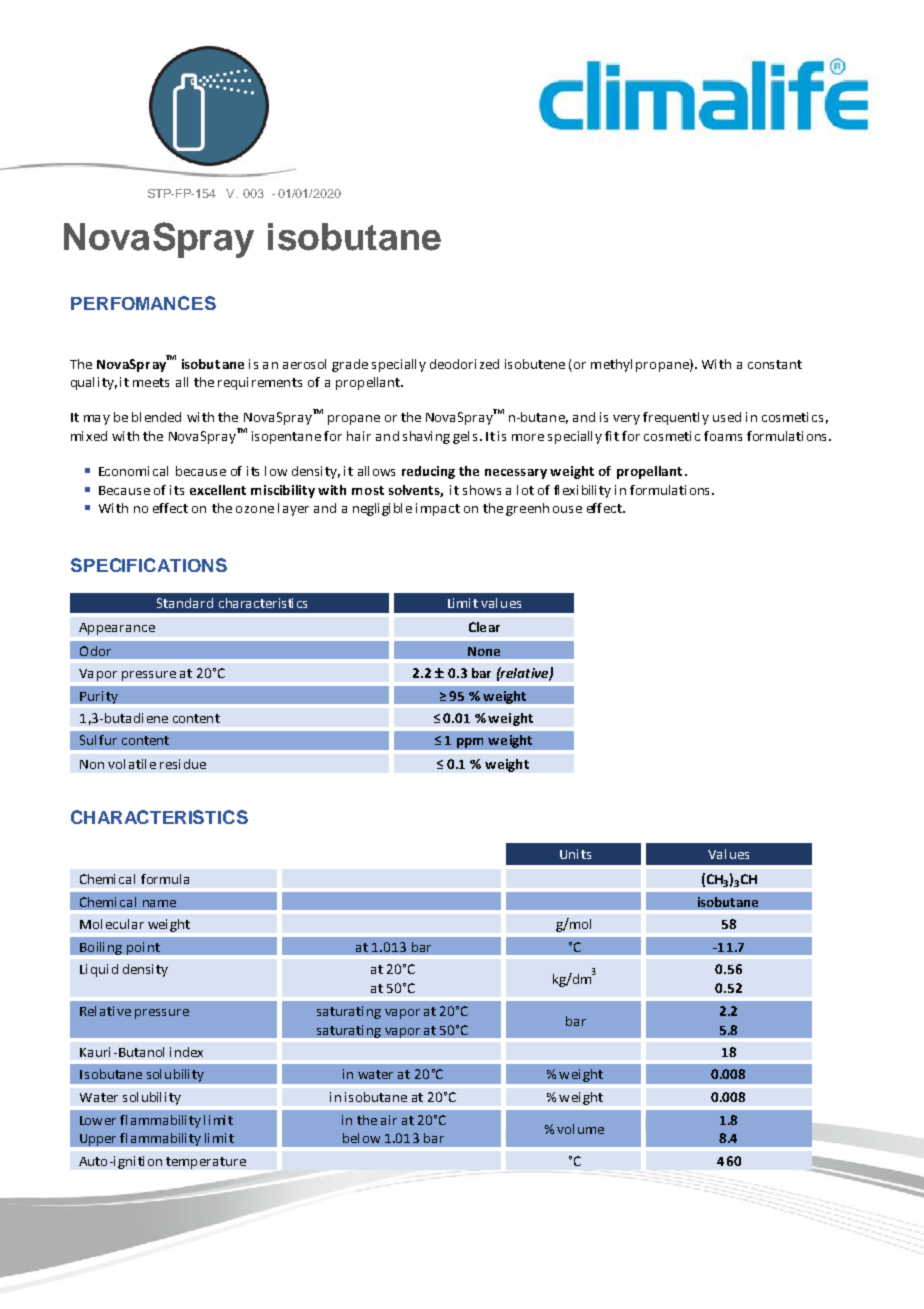 The image size is (924, 1309). I want to click on ppm, so click(470, 743).
